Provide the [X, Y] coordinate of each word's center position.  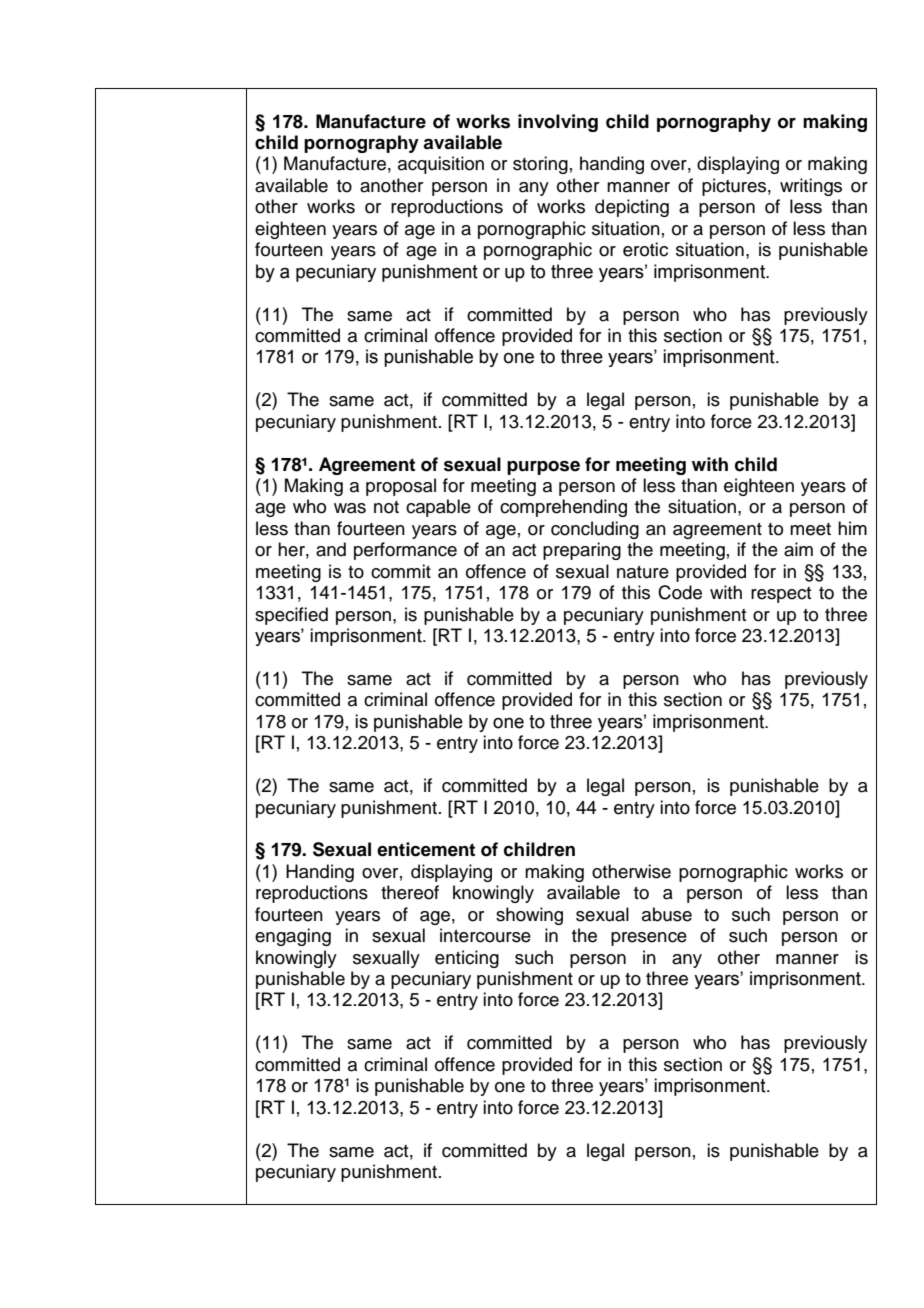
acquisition [441, 165]
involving [558, 123]
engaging [293, 937]
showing [529, 916]
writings [811, 187]
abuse [667, 914]
